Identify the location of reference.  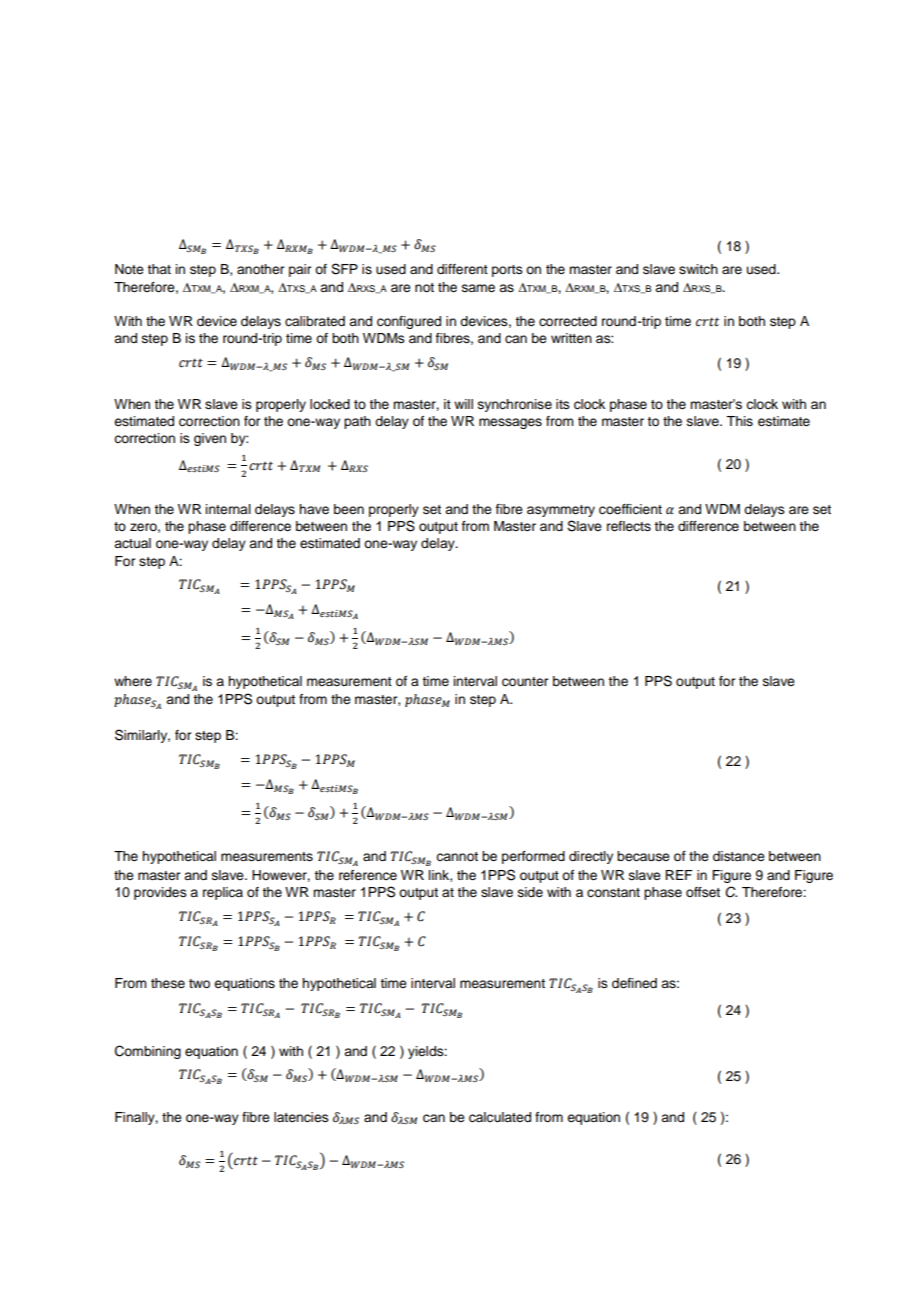
(368, 875).
